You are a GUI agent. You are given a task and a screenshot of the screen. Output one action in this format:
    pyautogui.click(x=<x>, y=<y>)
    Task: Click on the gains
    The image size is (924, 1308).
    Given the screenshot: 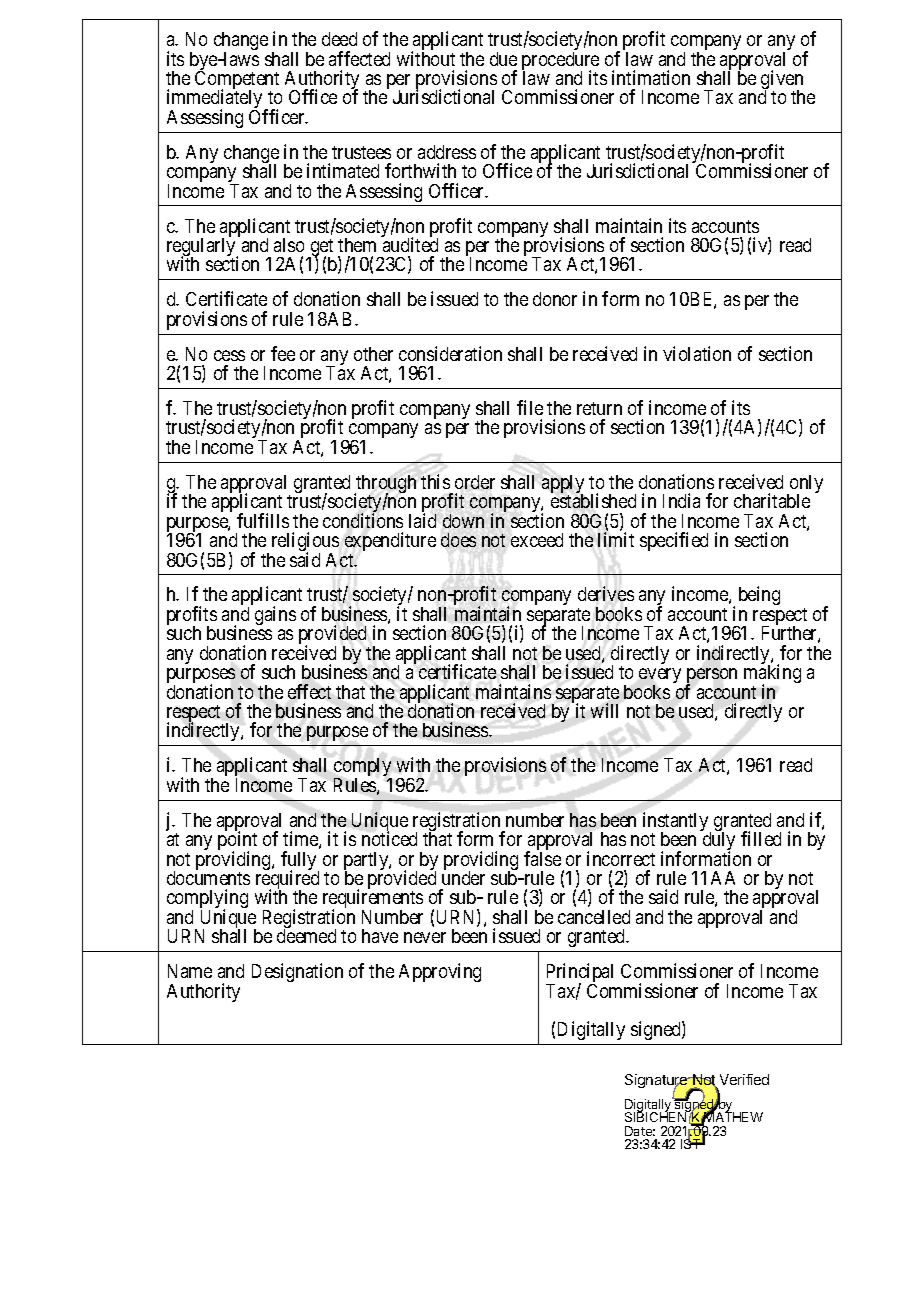 What is the action you would take?
    pyautogui.click(x=275, y=615)
